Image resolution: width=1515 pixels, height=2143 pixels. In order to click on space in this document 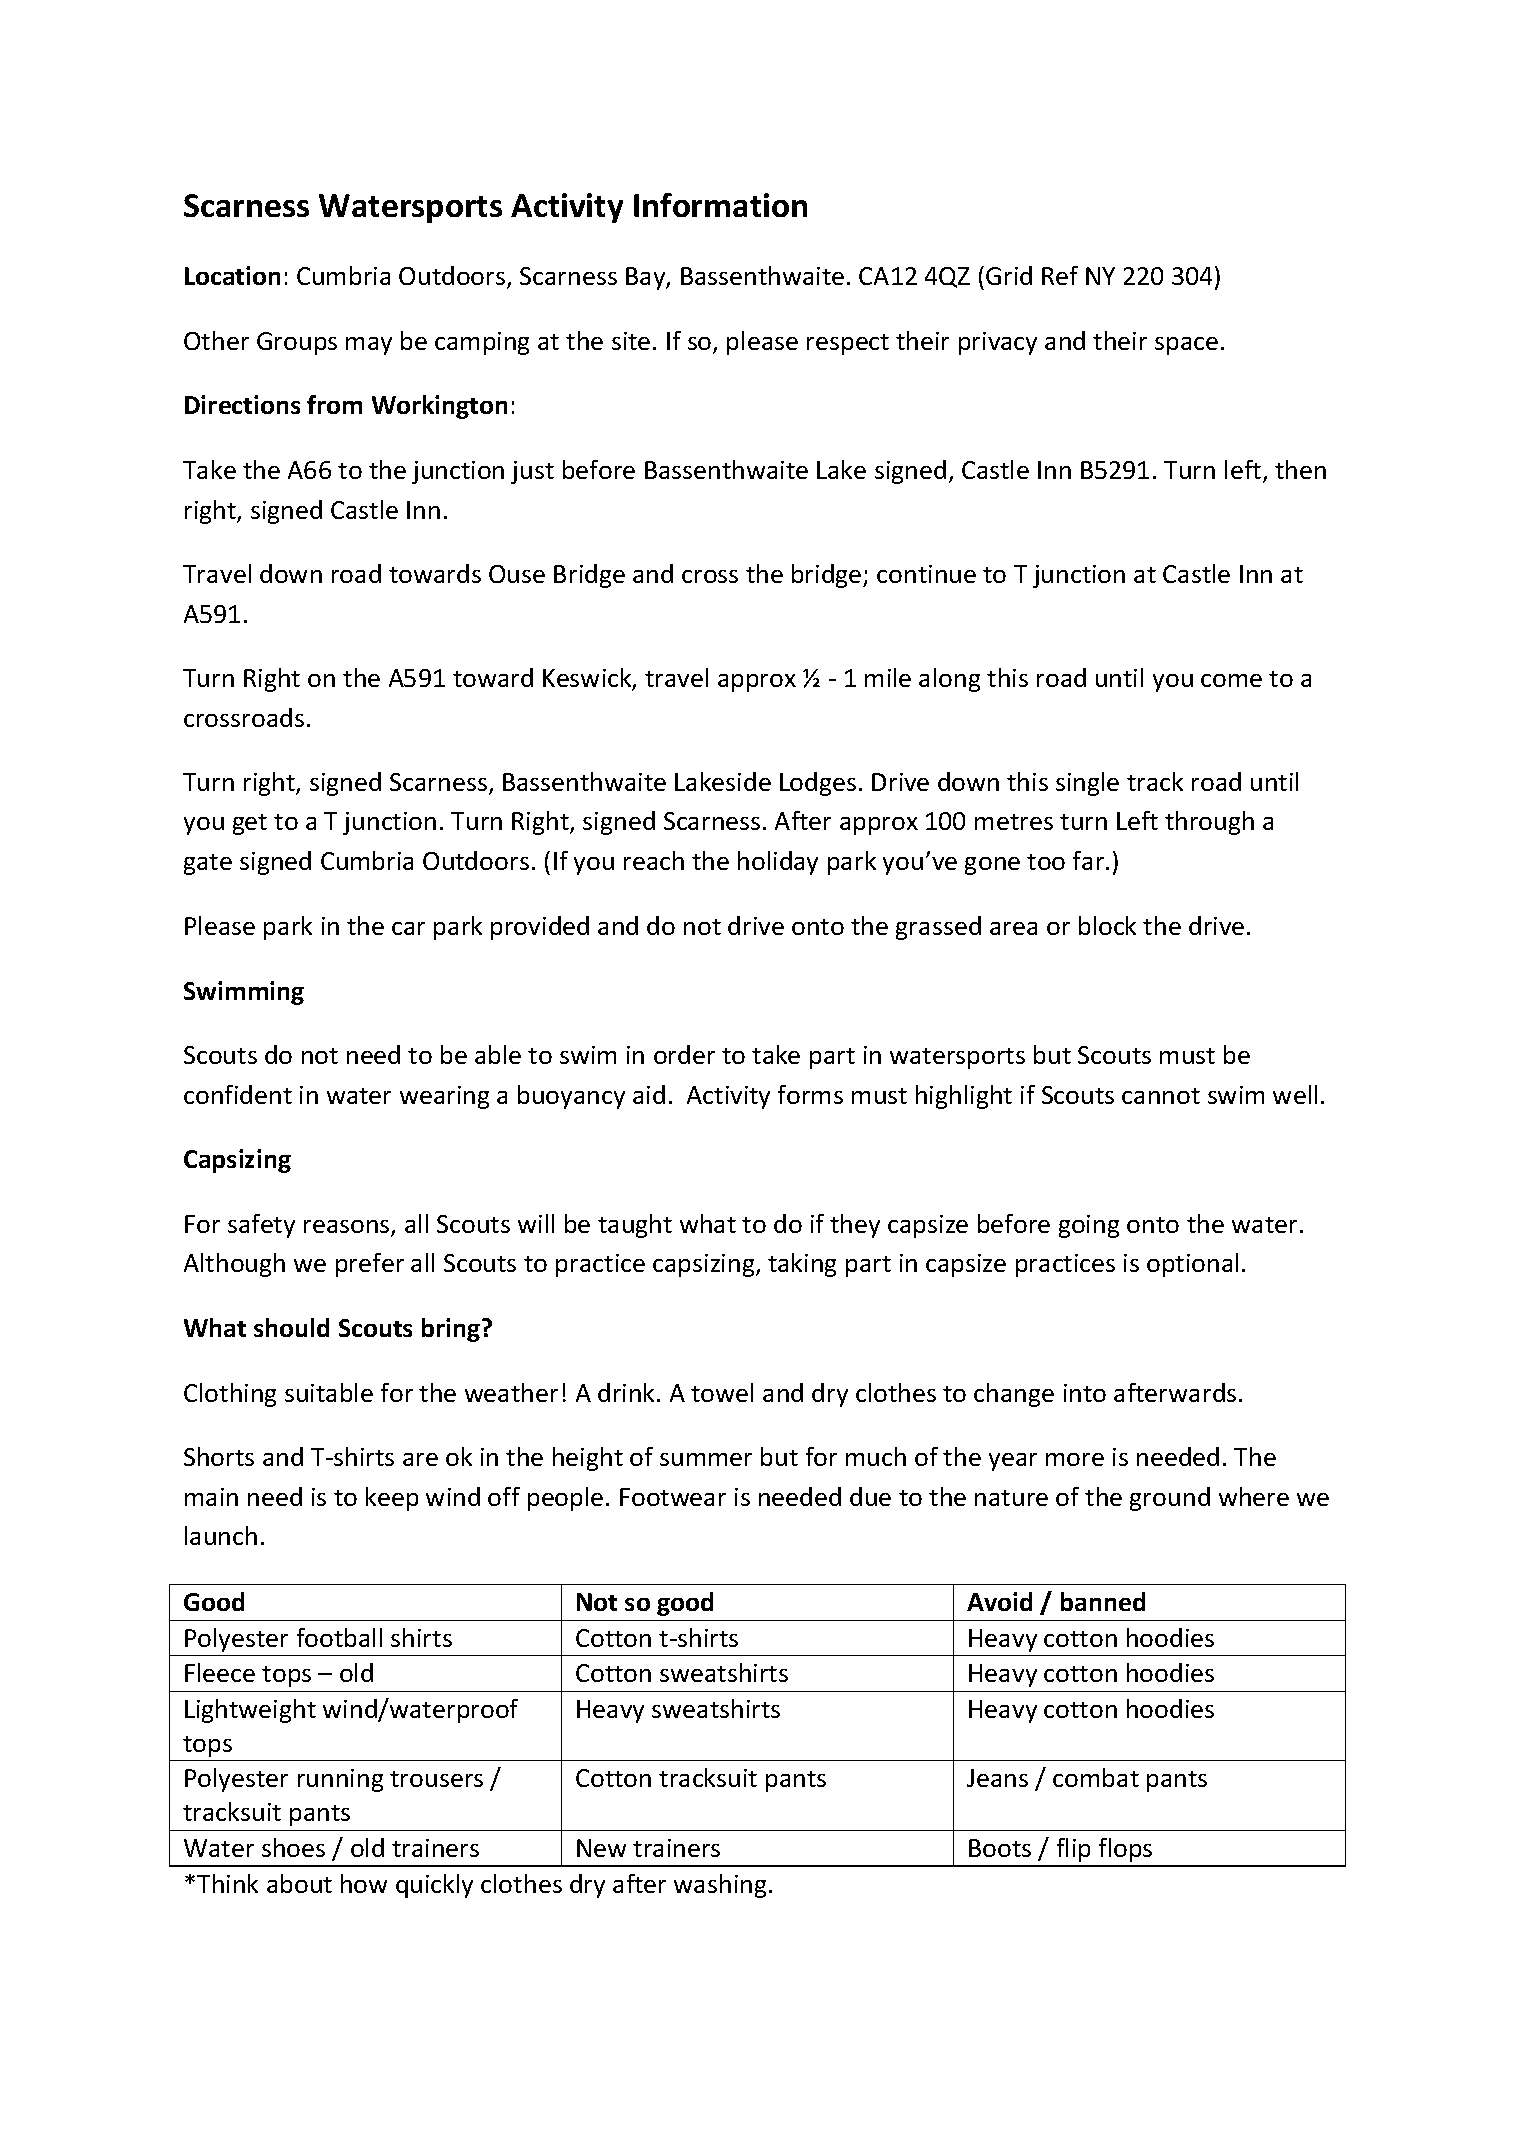, I will do `click(1186, 346)`.
